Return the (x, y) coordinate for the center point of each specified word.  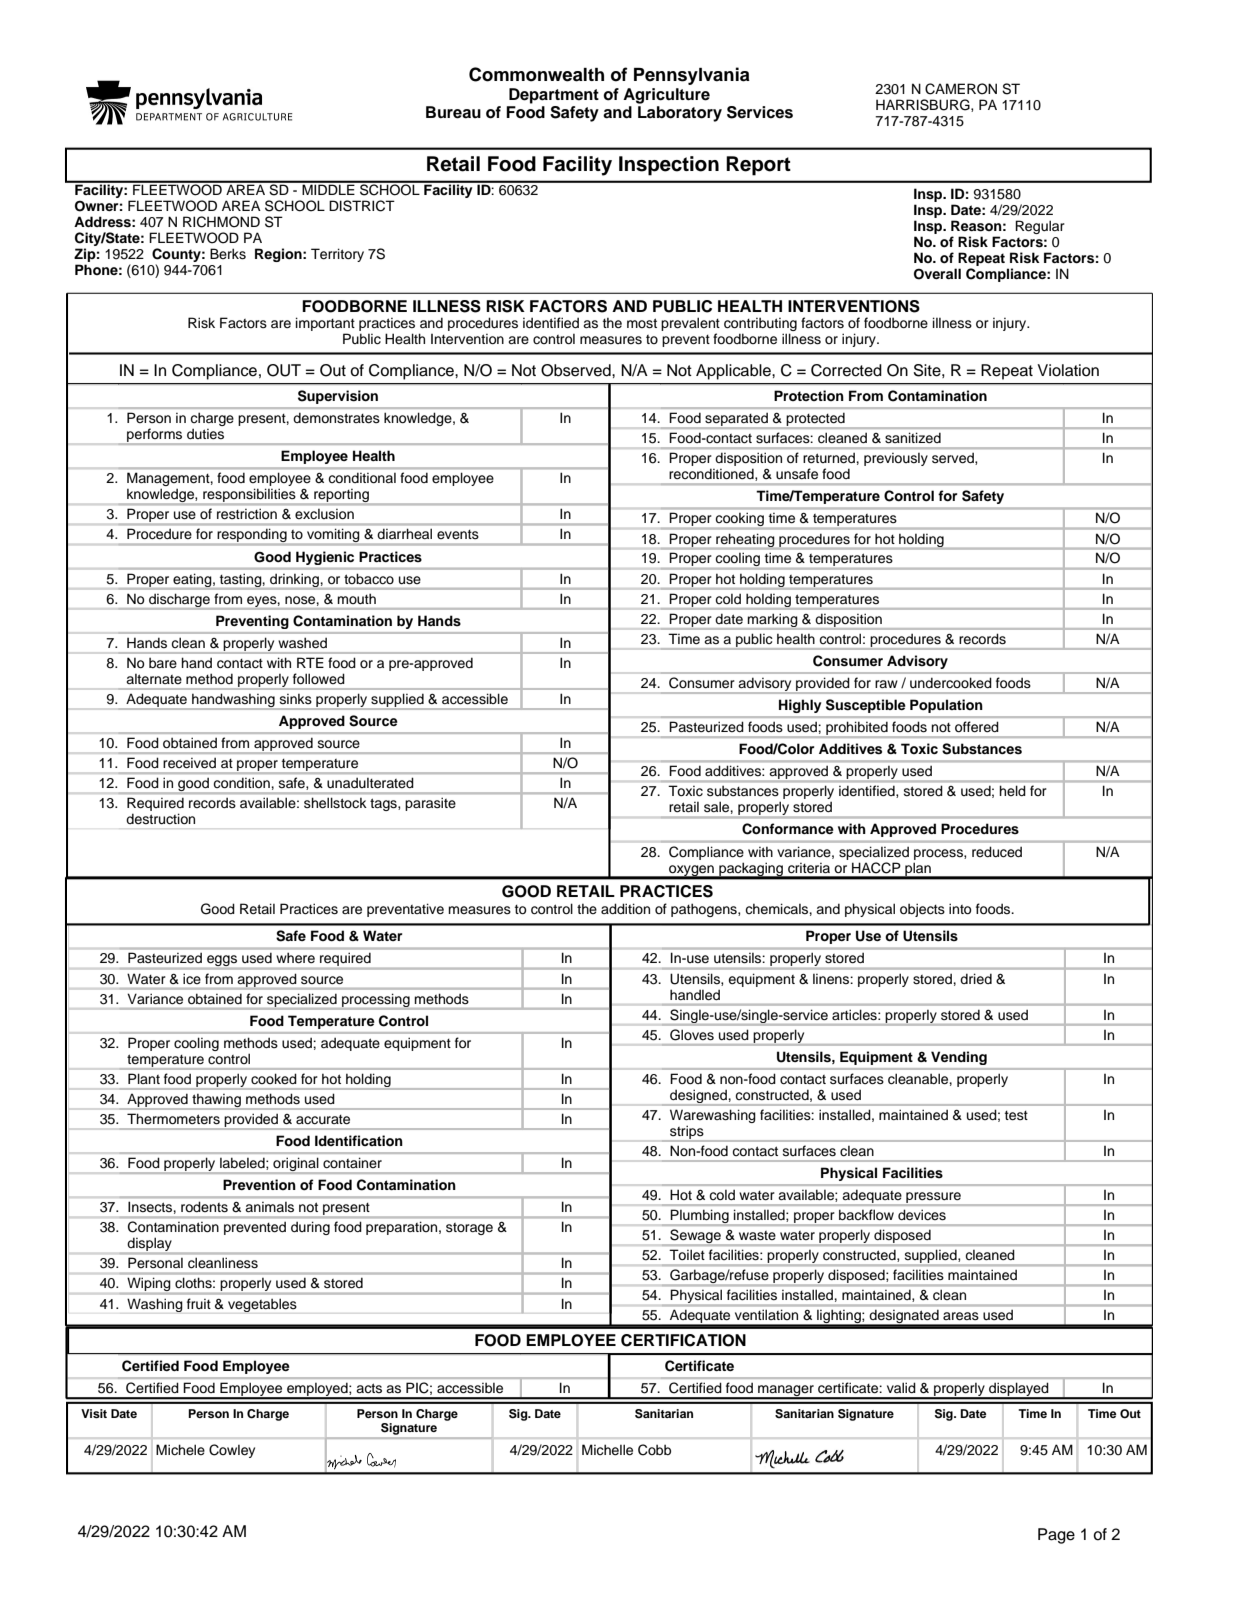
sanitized (913, 438)
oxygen (691, 871)
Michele (180, 1450)
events (458, 534)
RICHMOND (221, 222)
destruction (160, 819)
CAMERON (961, 89)
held (1012, 790)
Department (554, 96)
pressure (933, 1199)
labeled (243, 1163)
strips (687, 1133)
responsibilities (249, 496)
